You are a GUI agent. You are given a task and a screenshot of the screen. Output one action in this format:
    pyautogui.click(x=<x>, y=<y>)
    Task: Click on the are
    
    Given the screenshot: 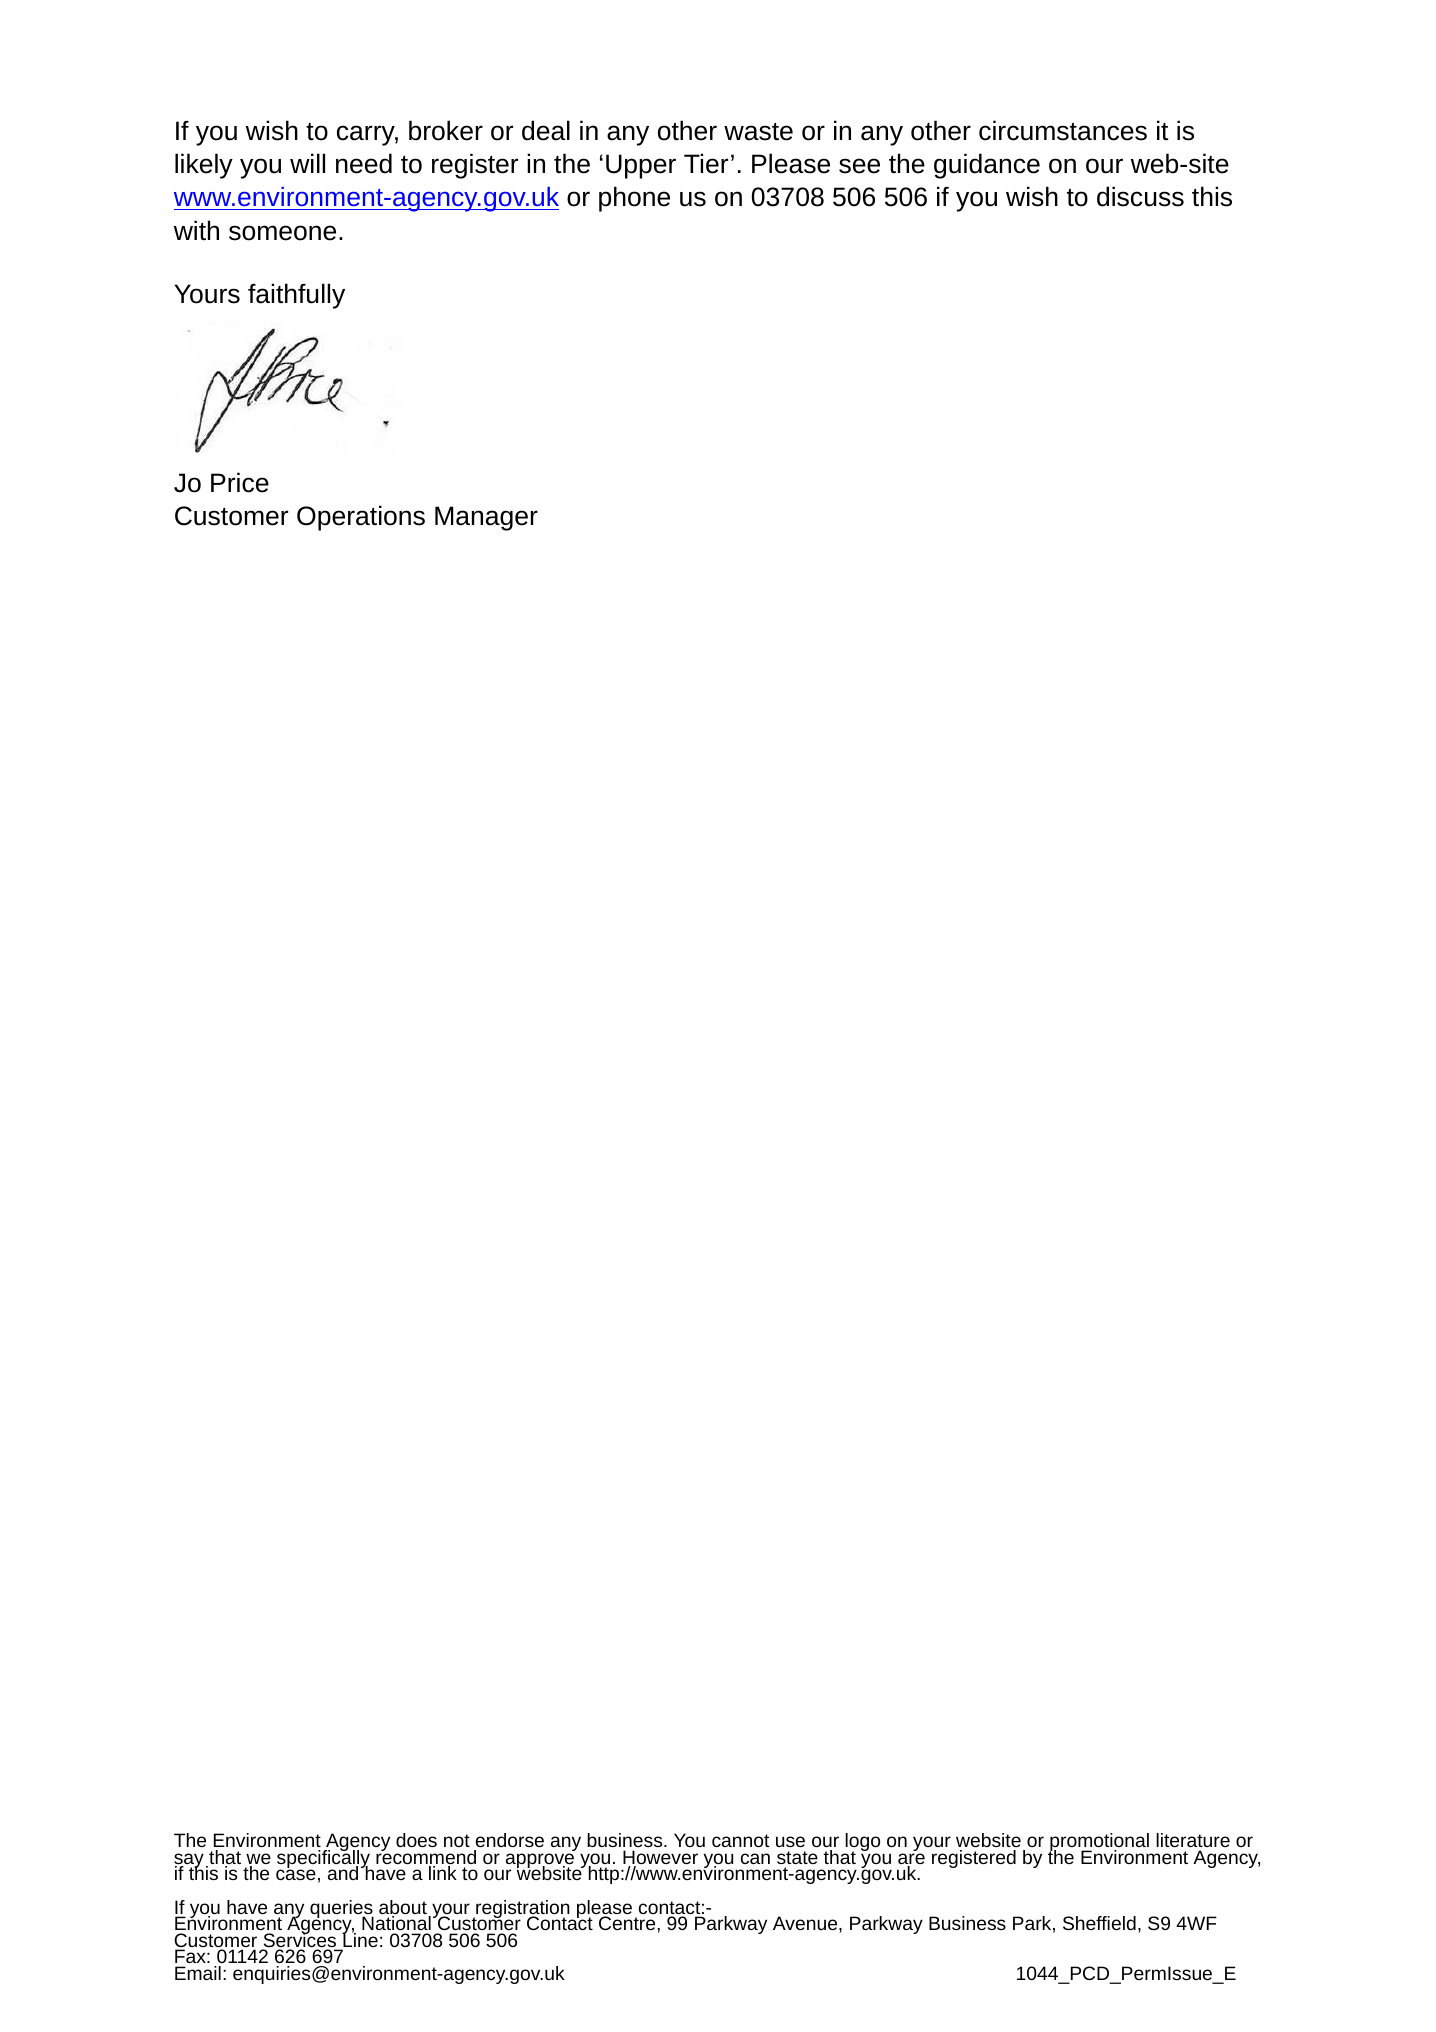 What is the action you would take?
    pyautogui.click(x=911, y=1860)
